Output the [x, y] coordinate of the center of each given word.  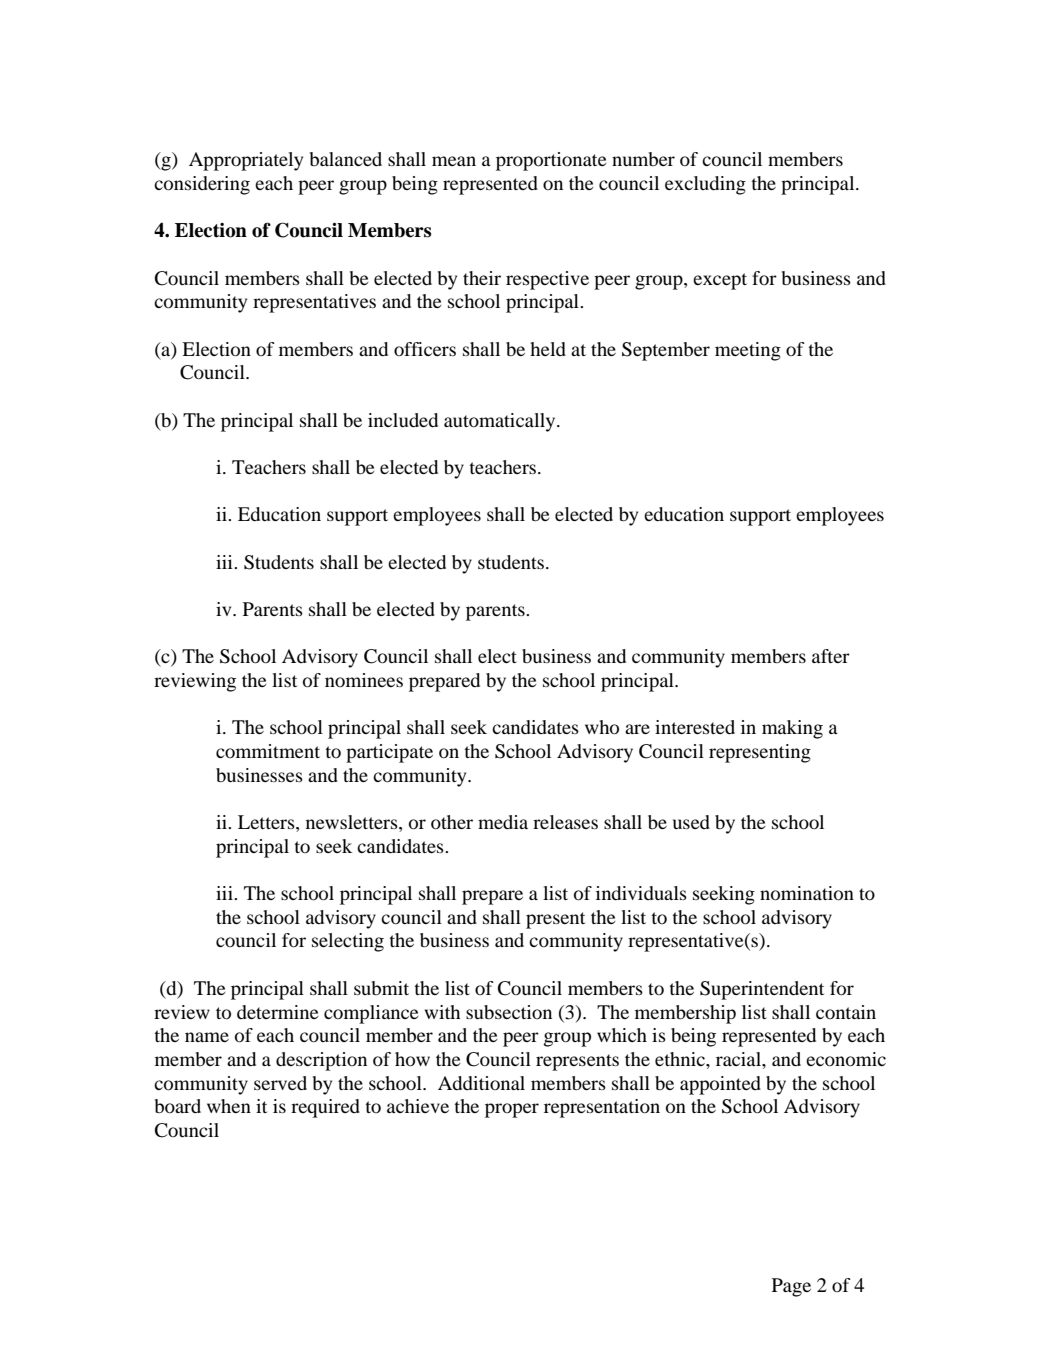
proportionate [551, 161]
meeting [748, 351]
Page [791, 1287]
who [602, 727]
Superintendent [762, 990]
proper [512, 1110]
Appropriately [246, 161]
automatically [501, 422]
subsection [509, 1012]
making [792, 729]
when [229, 1106]
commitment [268, 751]
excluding [705, 185]
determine [278, 1012]
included [403, 420]
